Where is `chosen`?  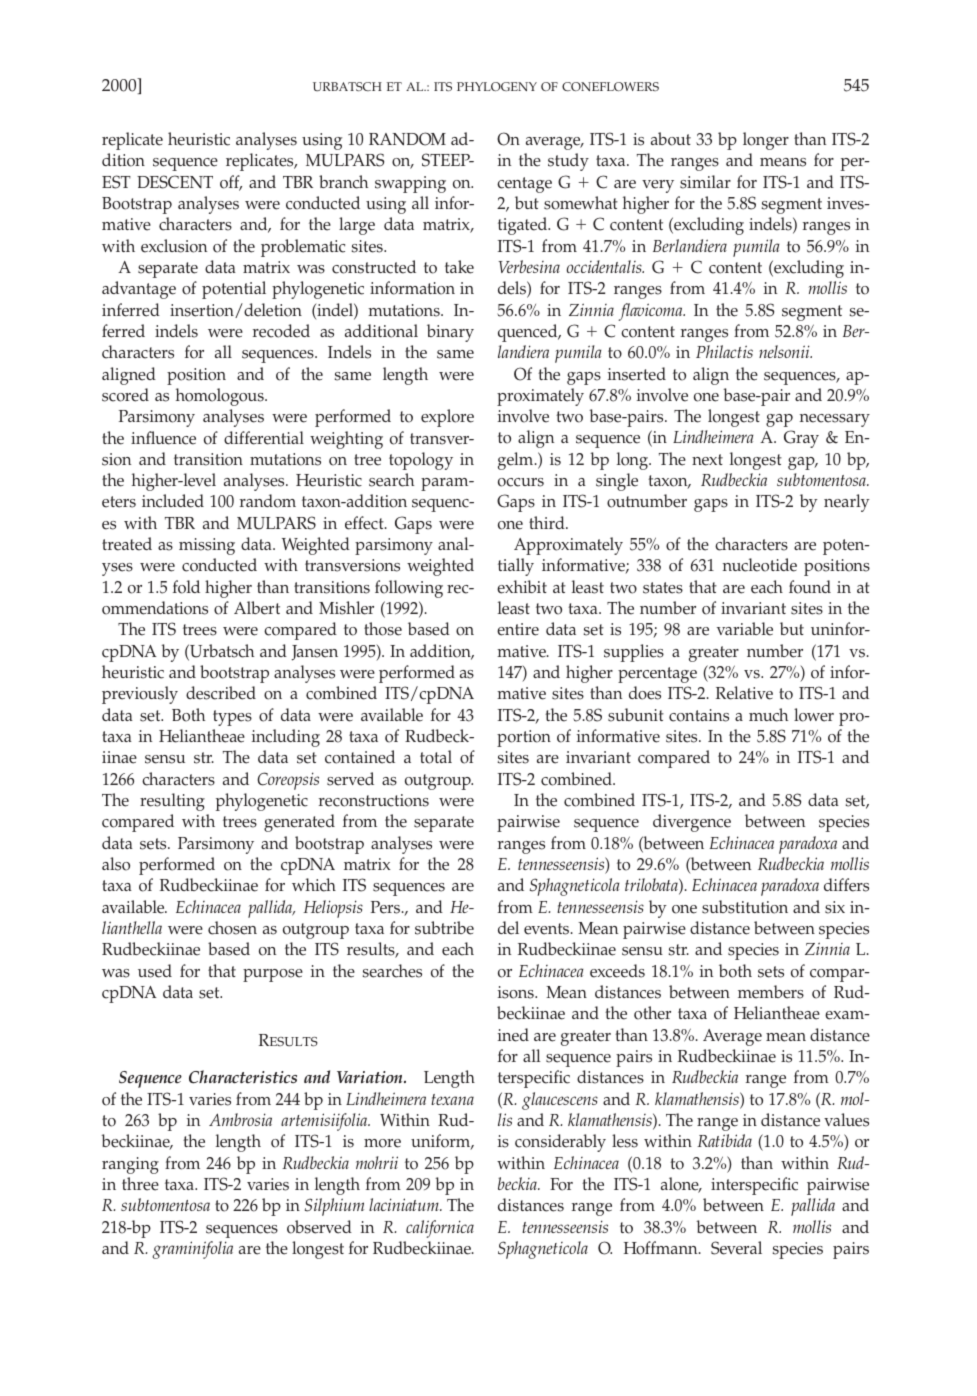 chosen is located at coordinates (232, 928).
